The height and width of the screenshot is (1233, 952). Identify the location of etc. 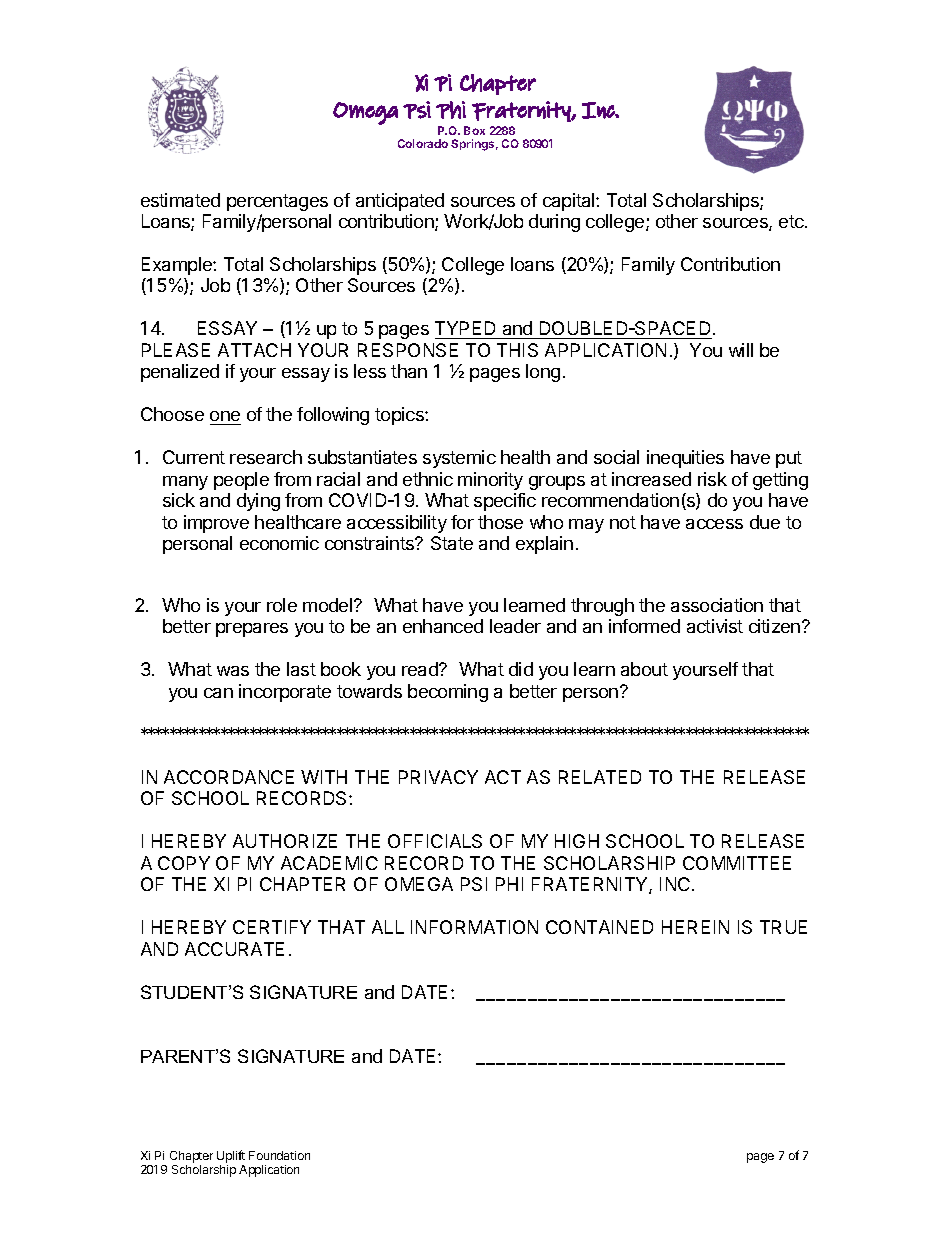
(792, 221).
